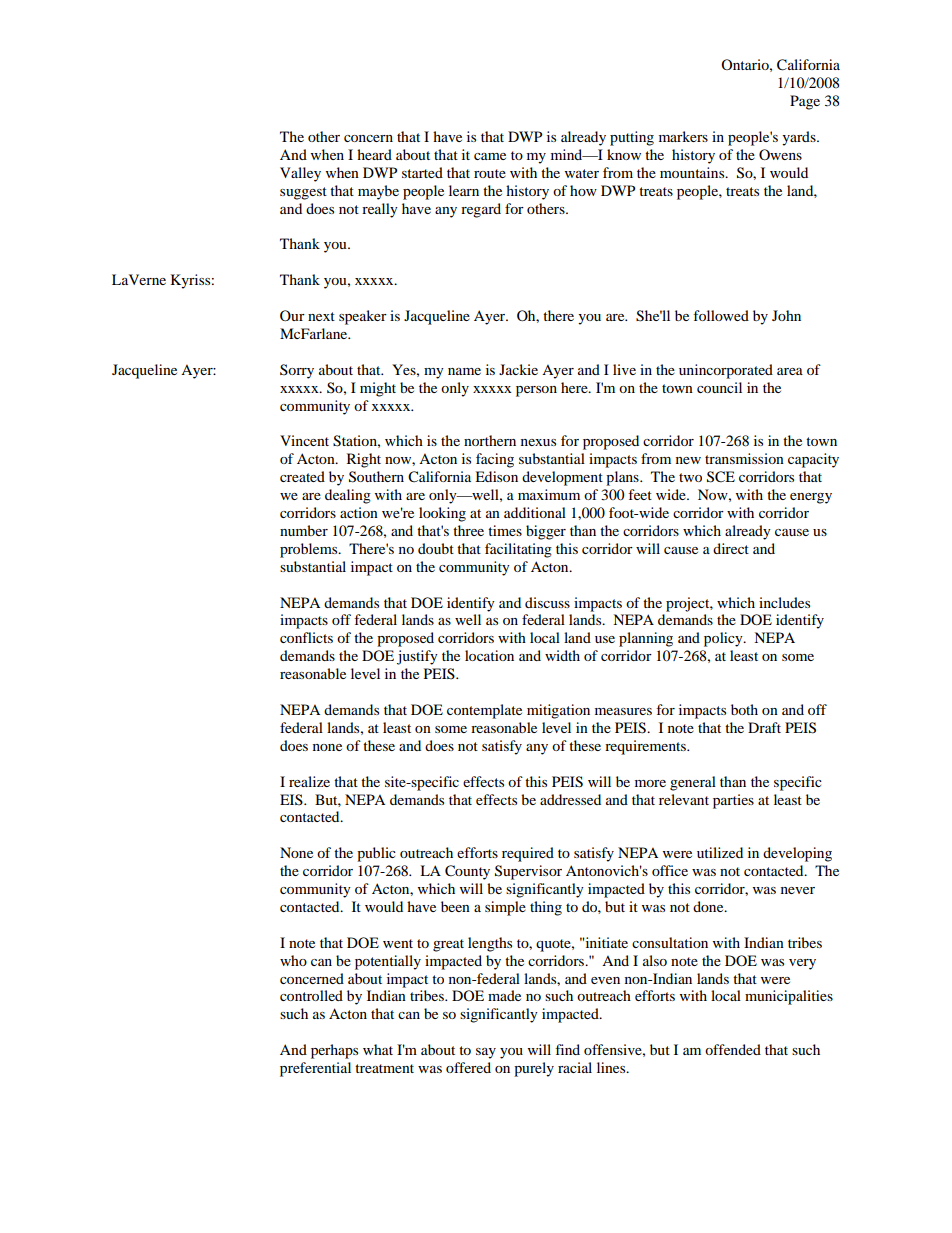 This screenshot has width=952, height=1233. What do you see at coordinates (733, 1049) in the screenshot?
I see `offended` at bounding box center [733, 1049].
